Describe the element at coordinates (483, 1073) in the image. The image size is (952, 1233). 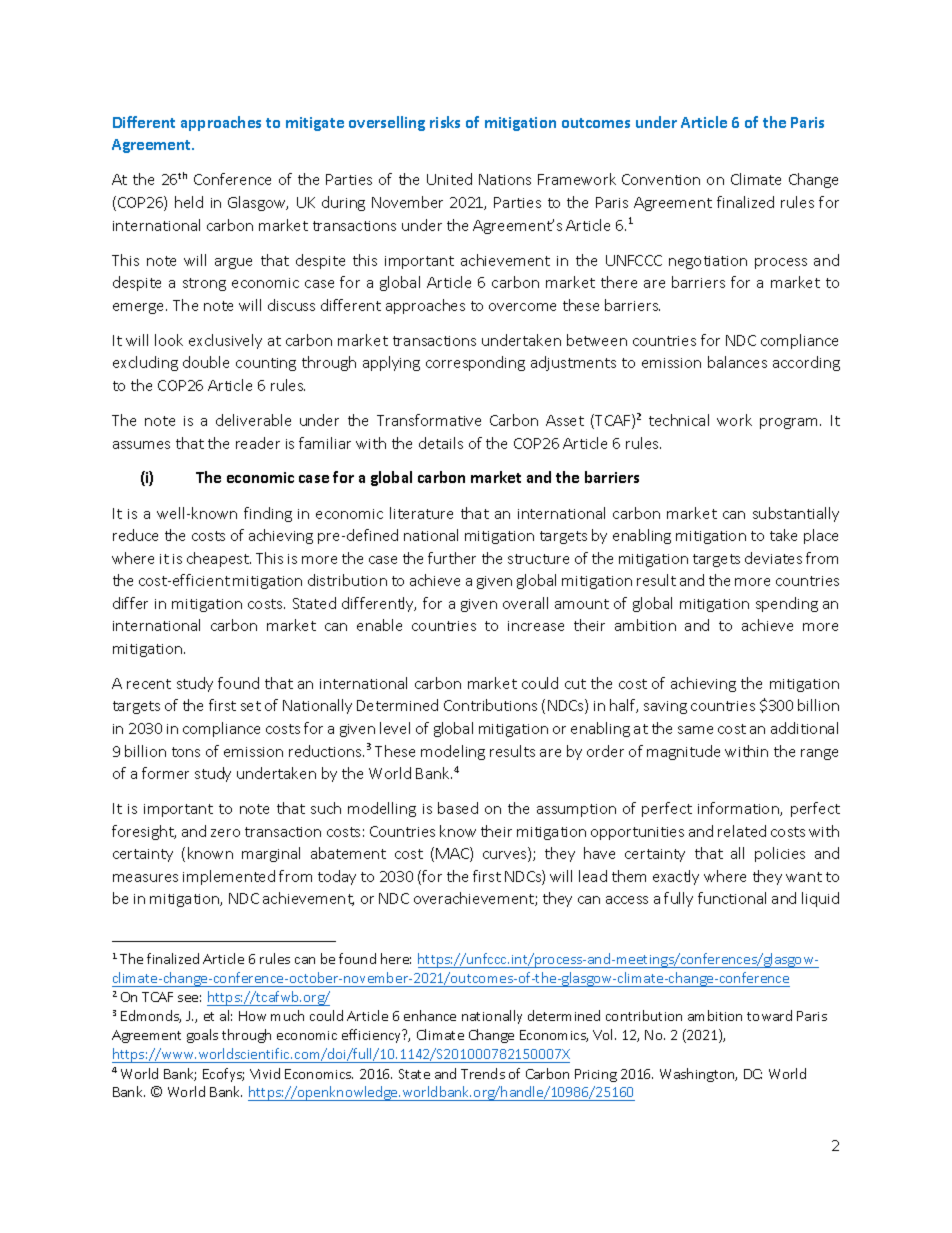
I see `Trends` at that location.
